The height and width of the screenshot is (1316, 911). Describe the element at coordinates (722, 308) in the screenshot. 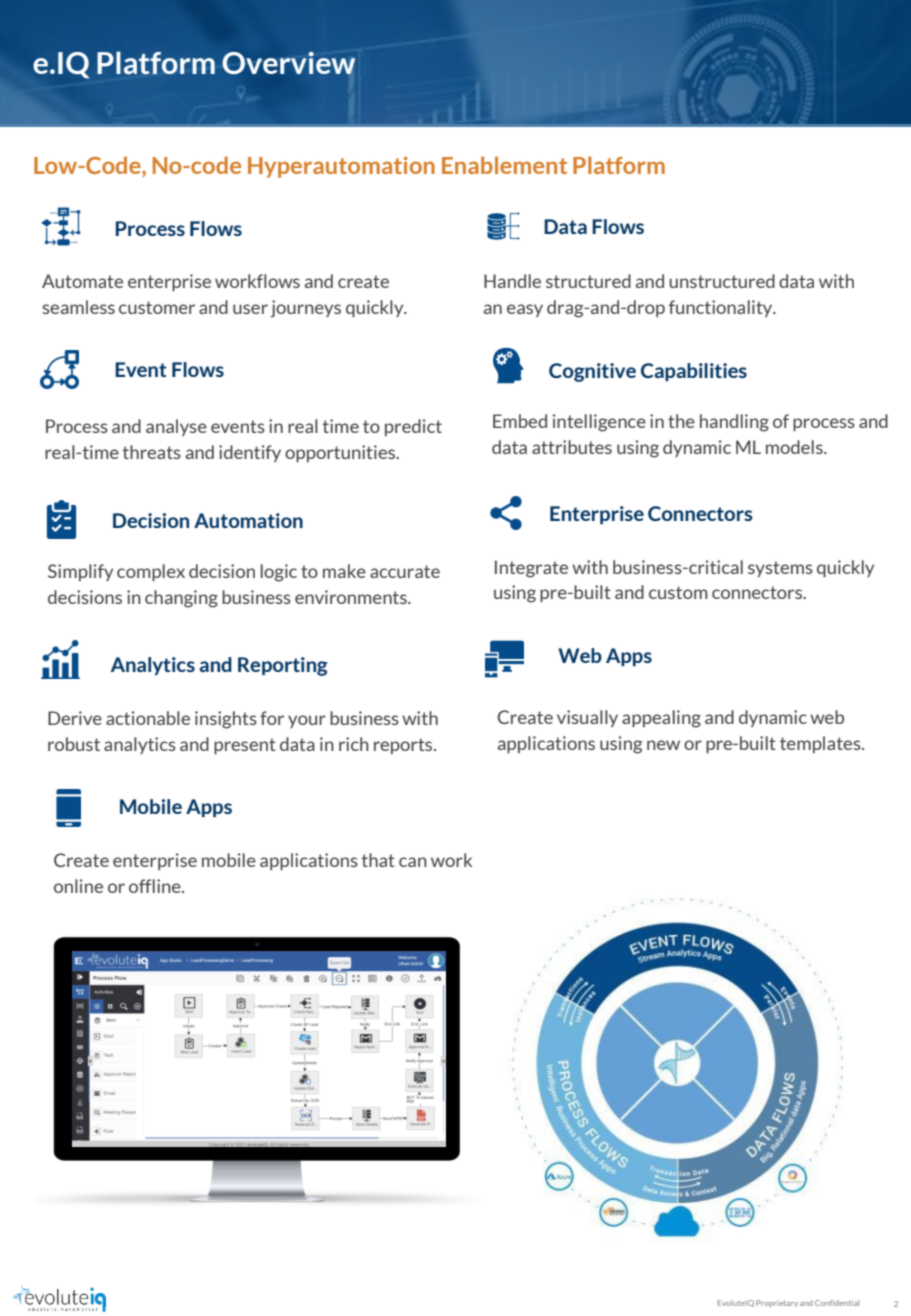

I see `functionality` at that location.
